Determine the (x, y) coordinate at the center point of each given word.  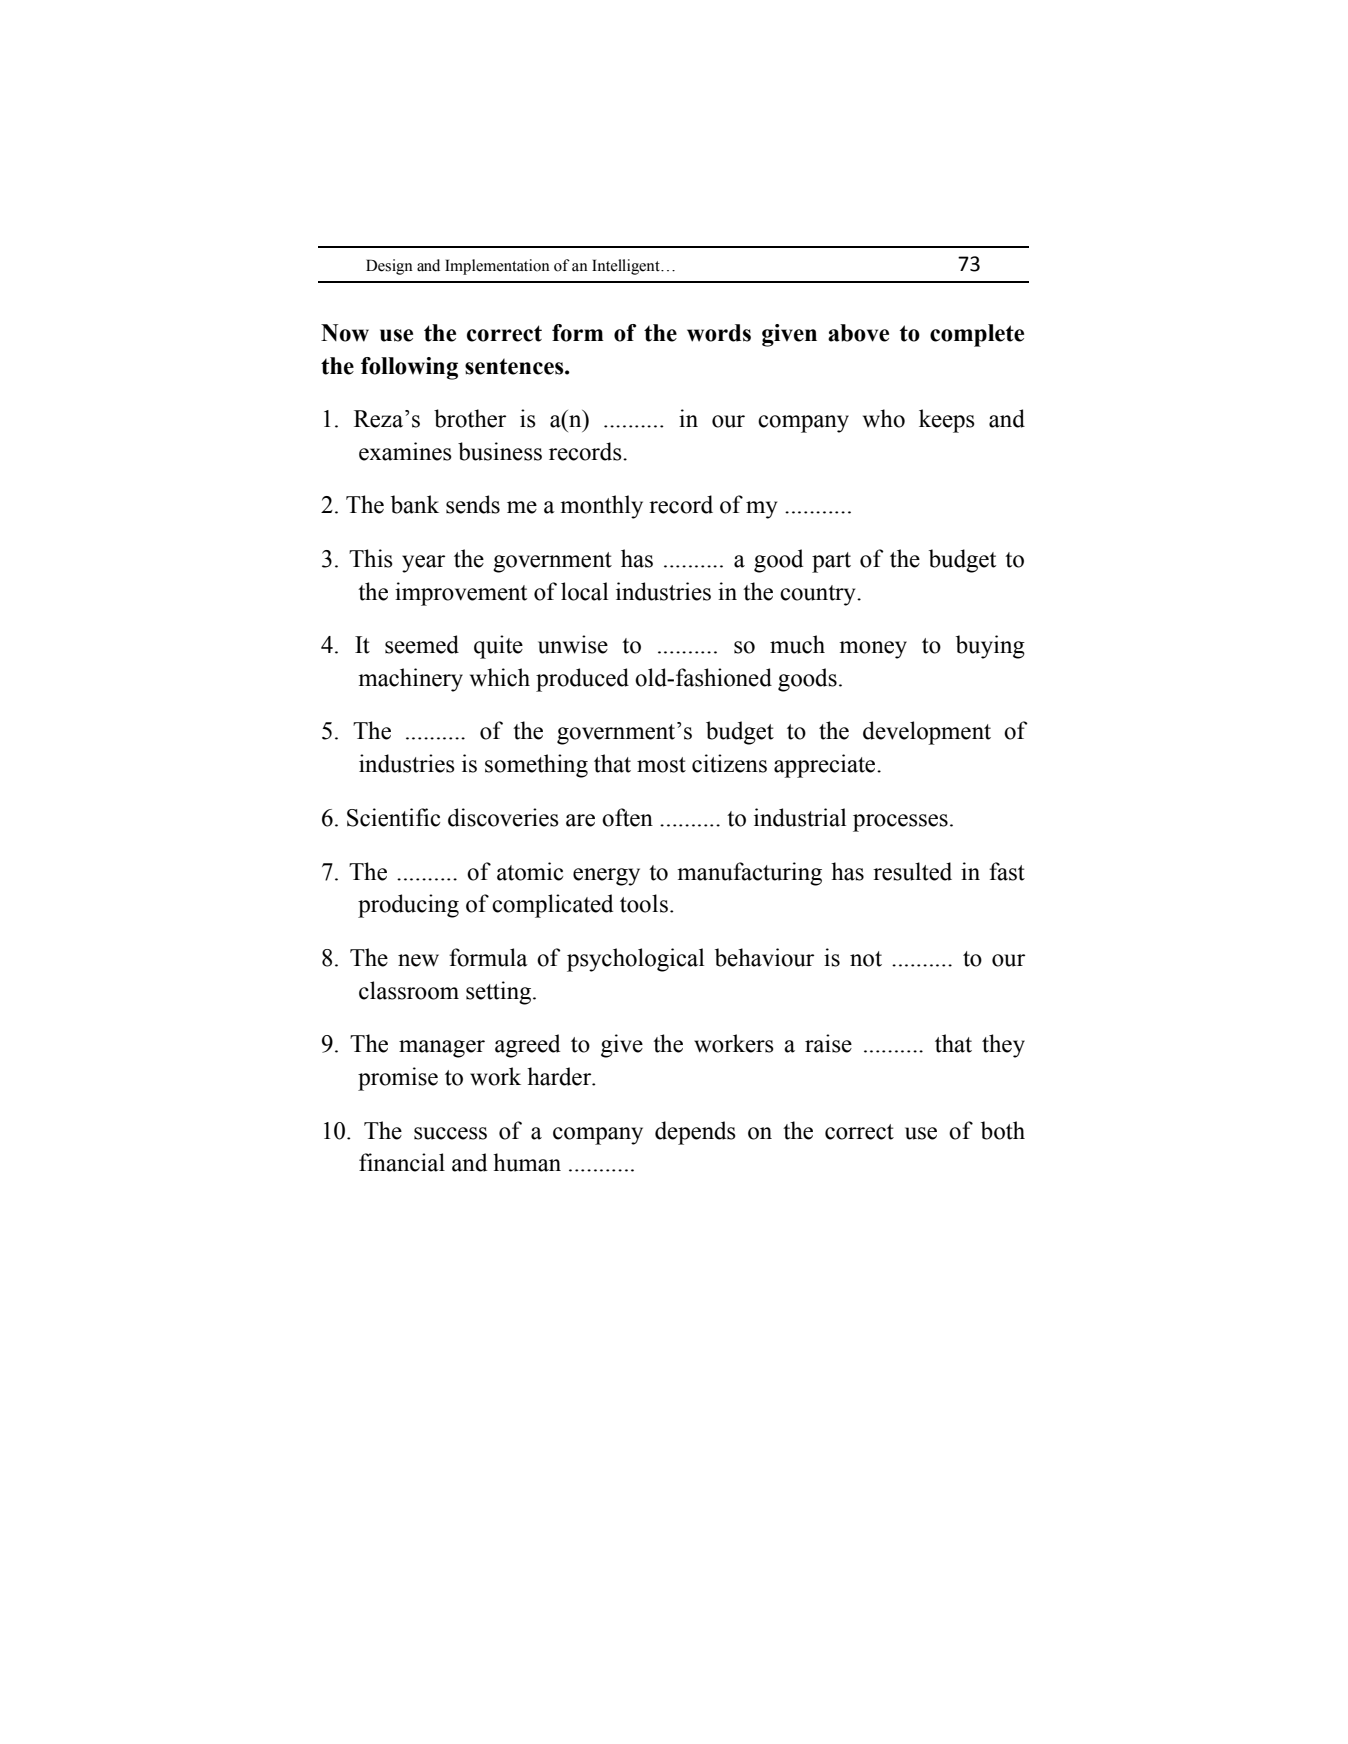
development (927, 733)
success (450, 1133)
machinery (410, 680)
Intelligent (627, 267)
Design (389, 267)
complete (977, 335)
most (661, 765)
